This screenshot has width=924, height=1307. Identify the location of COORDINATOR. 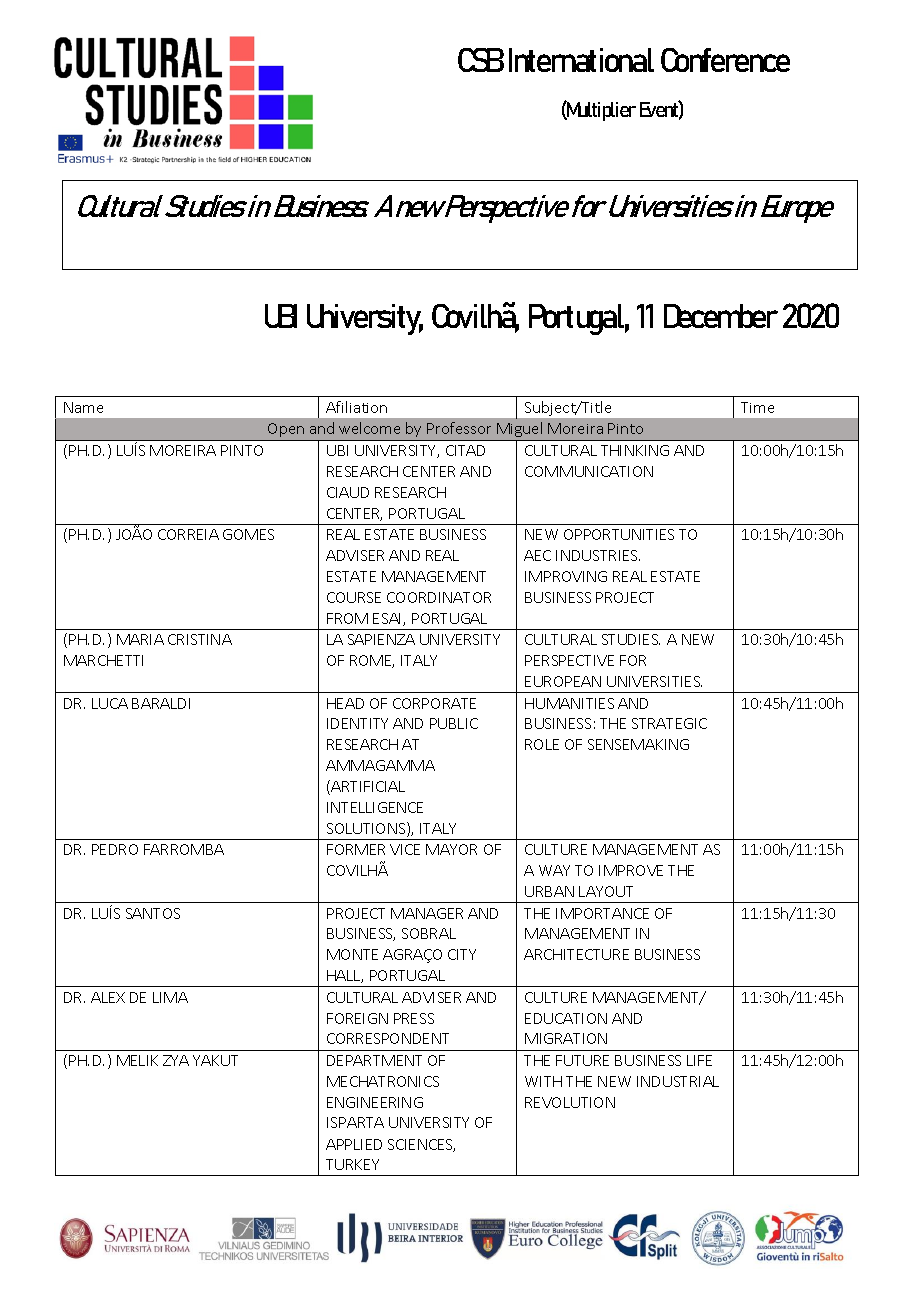
(439, 597).
